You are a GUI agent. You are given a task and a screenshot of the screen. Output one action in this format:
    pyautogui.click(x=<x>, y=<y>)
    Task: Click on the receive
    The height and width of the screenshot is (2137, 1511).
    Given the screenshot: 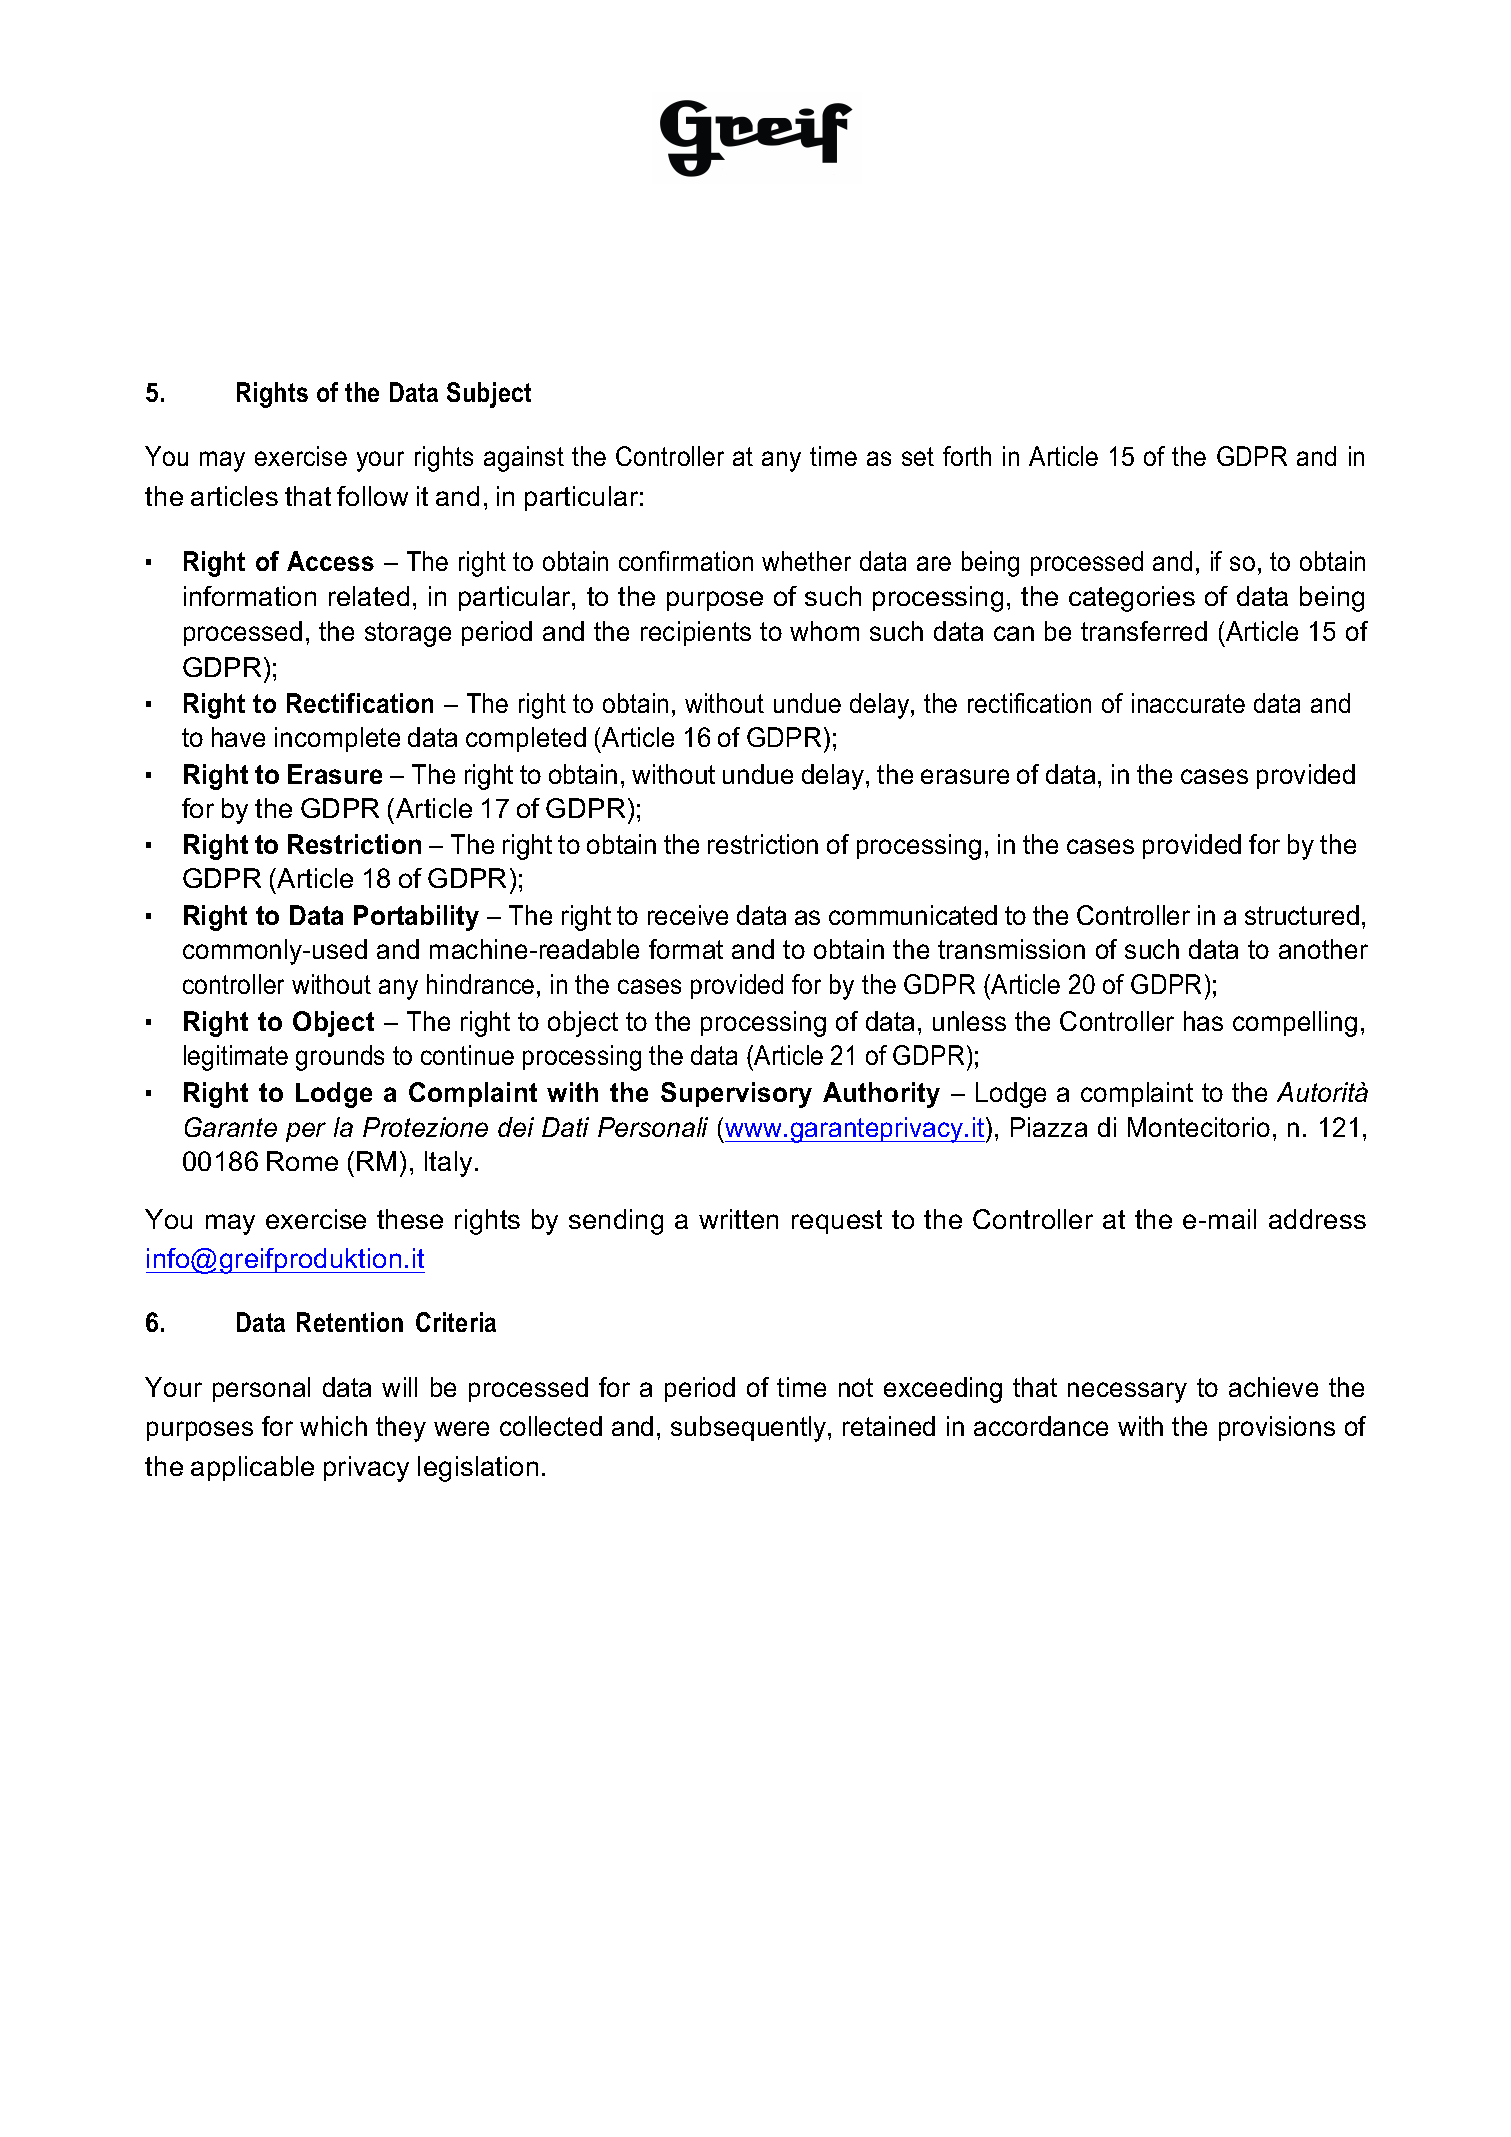 What is the action you would take?
    pyautogui.click(x=688, y=915)
